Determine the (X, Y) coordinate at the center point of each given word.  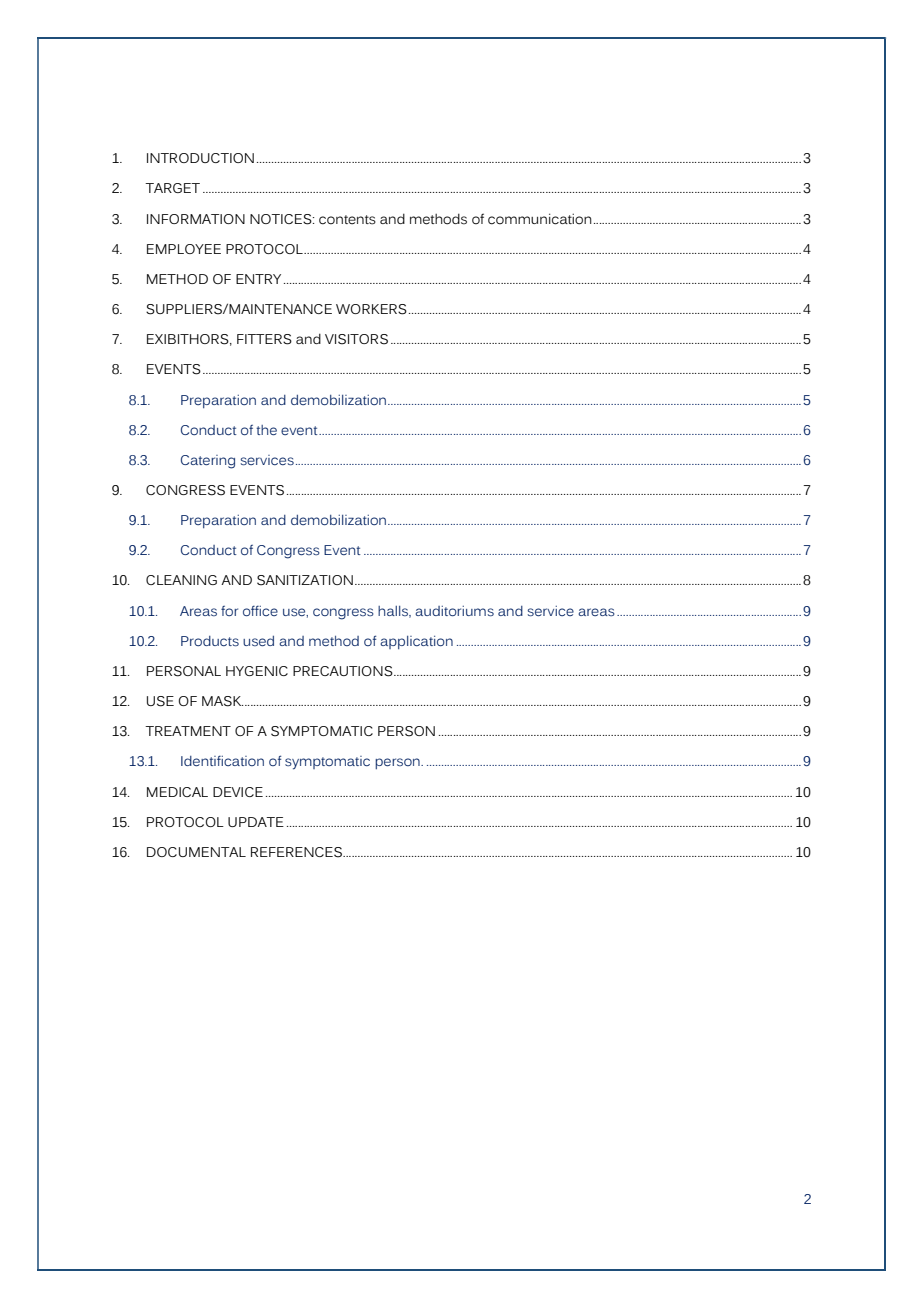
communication (540, 219)
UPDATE (256, 822)
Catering (208, 462)
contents (347, 220)
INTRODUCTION (200, 158)
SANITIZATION (305, 580)
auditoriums (454, 611)
